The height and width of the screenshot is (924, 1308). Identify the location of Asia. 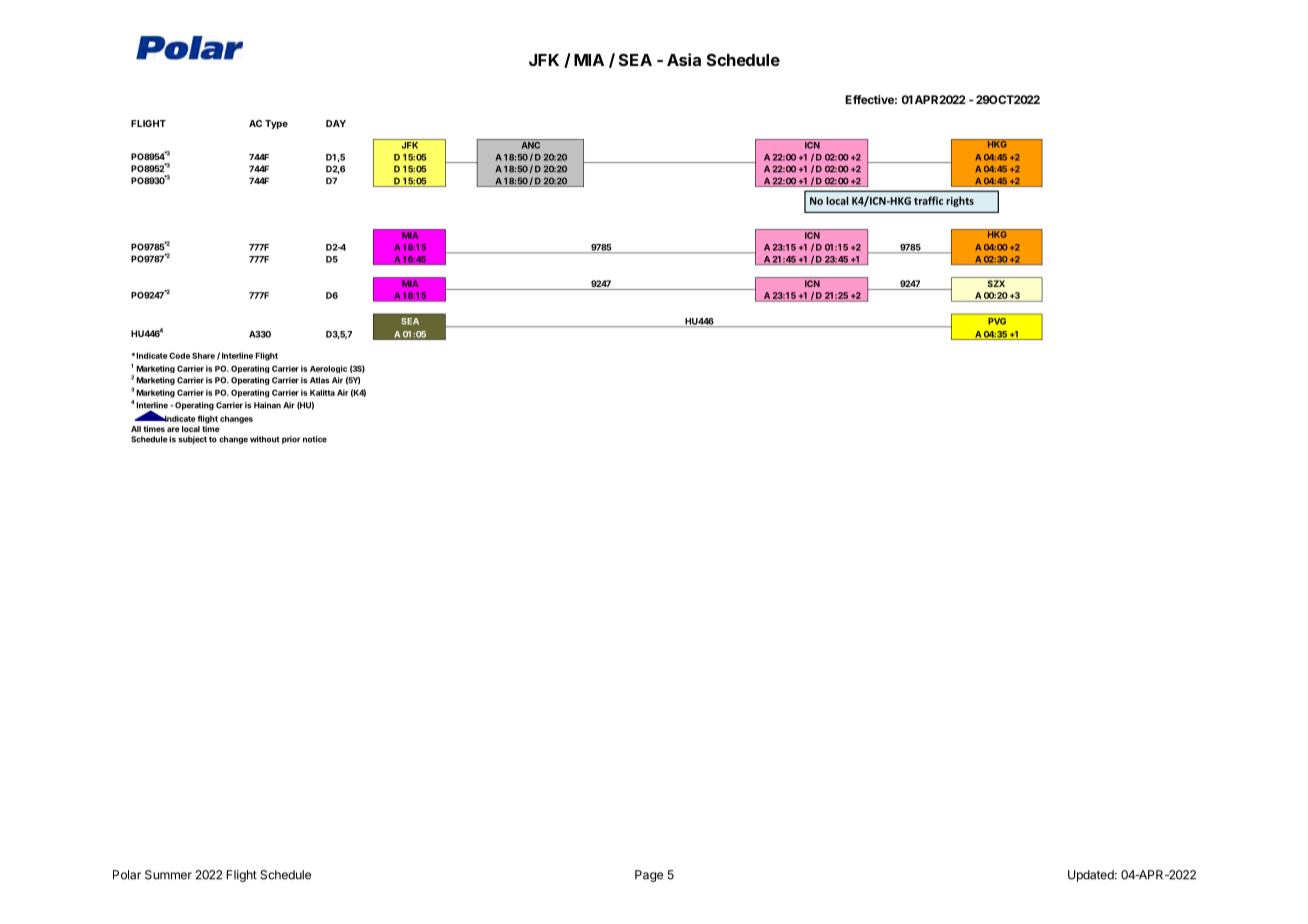
(684, 59).
